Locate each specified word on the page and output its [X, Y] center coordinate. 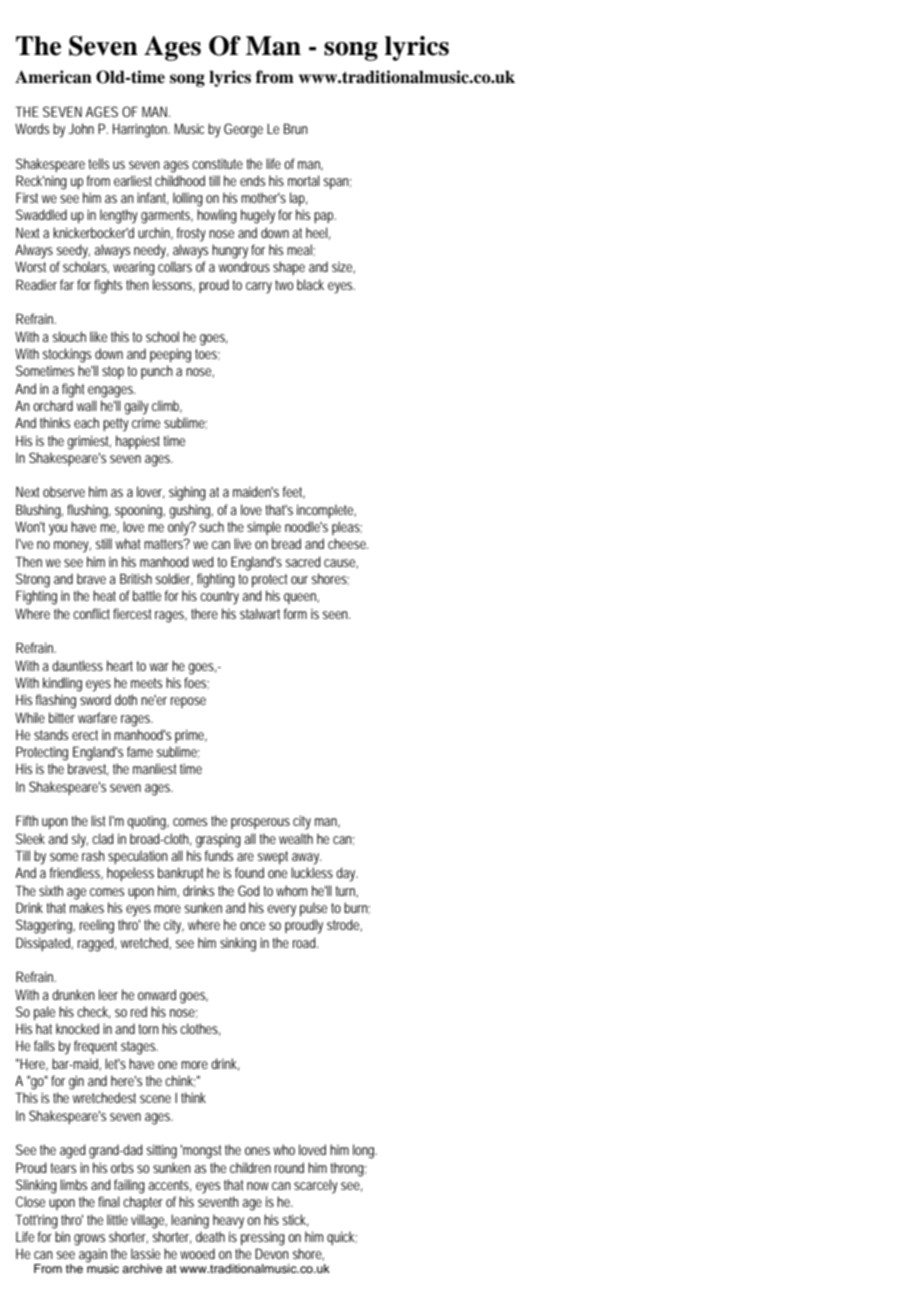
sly [80, 840]
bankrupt [180, 874]
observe [64, 491]
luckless [312, 872]
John [81, 128]
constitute [217, 164]
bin [62, 1236]
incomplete [326, 511]
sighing [187, 493]
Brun [296, 128]
